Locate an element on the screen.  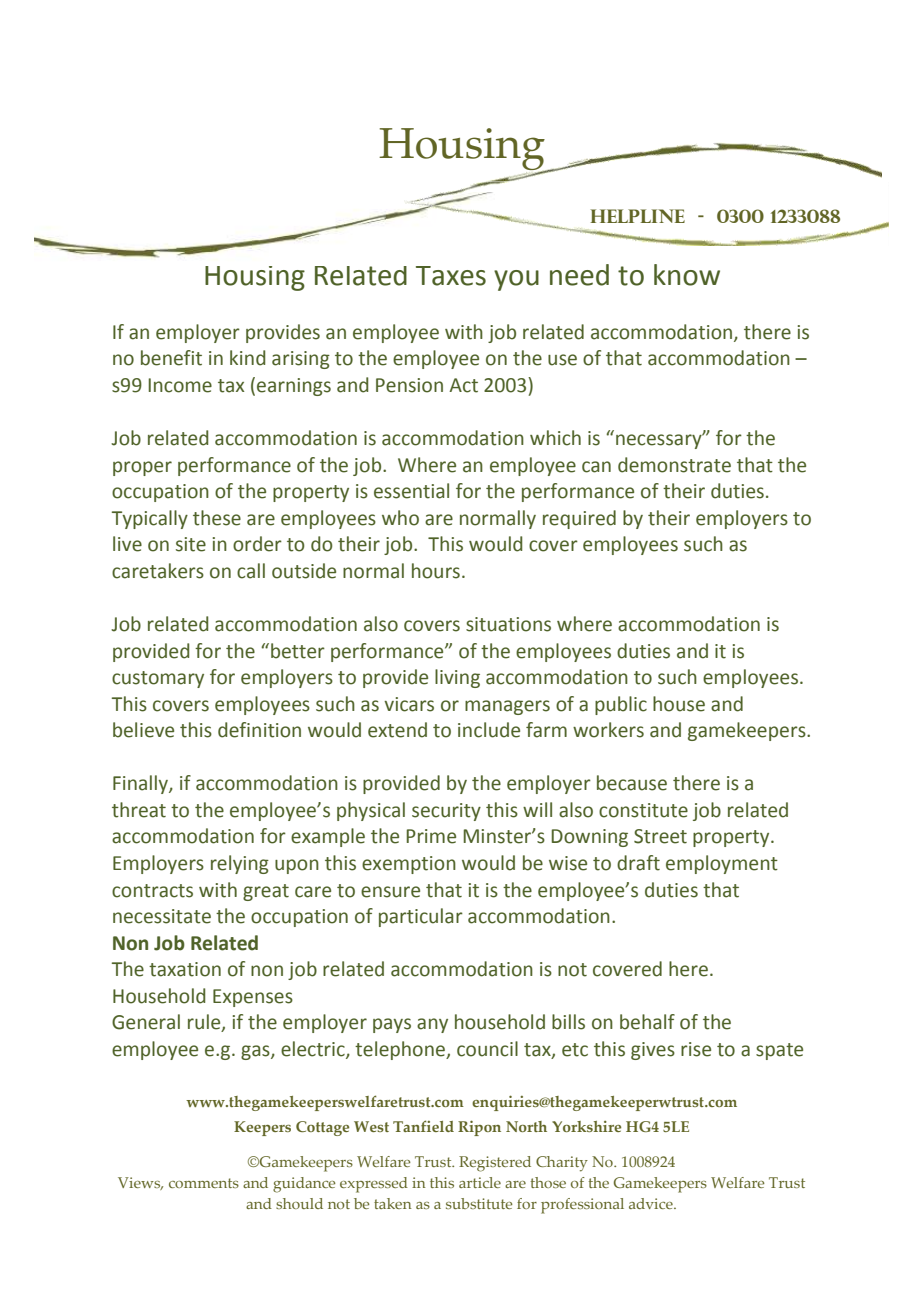
definition is located at coordinates (259, 730).
